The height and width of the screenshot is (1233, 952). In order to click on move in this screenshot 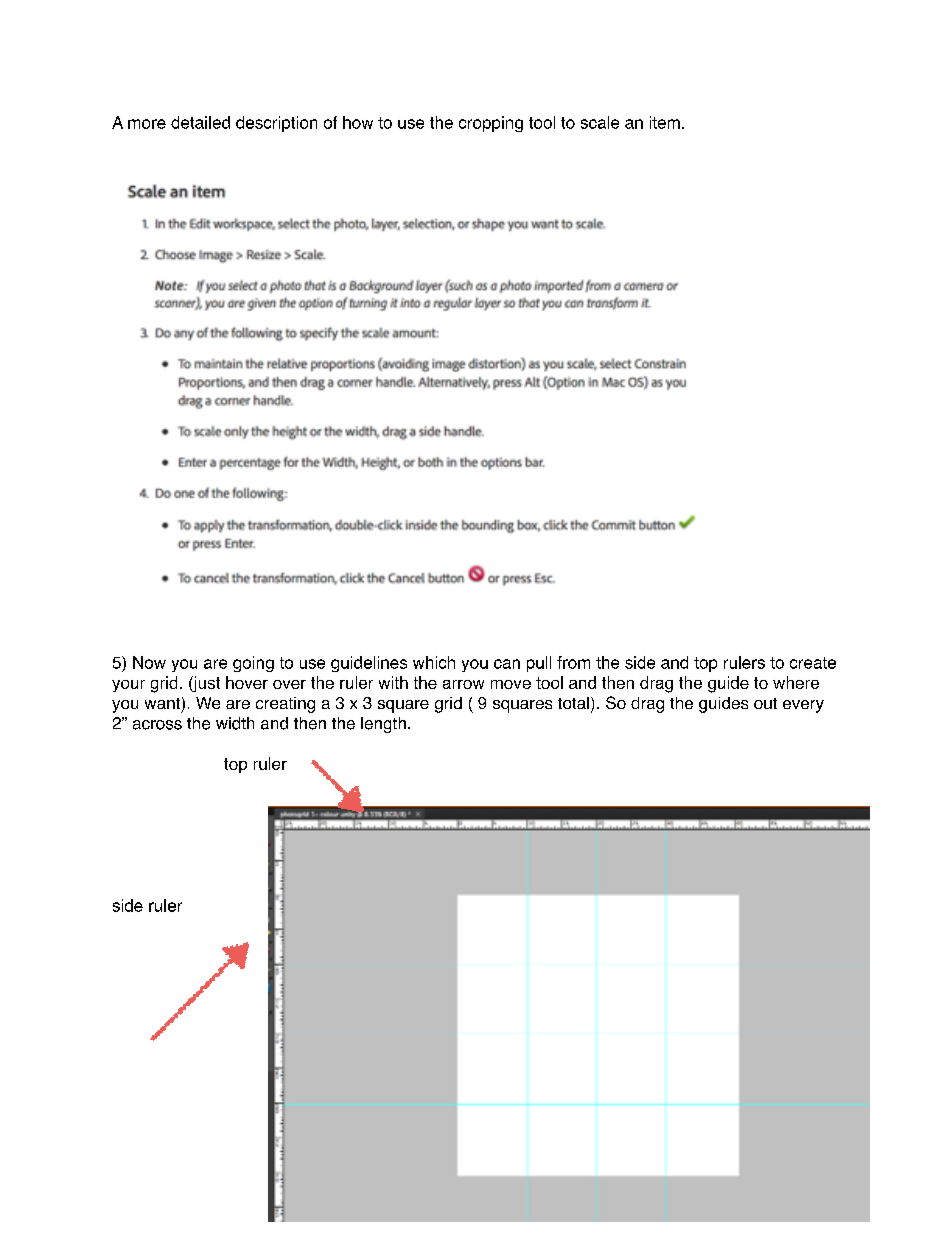, I will do `click(511, 684)`.
